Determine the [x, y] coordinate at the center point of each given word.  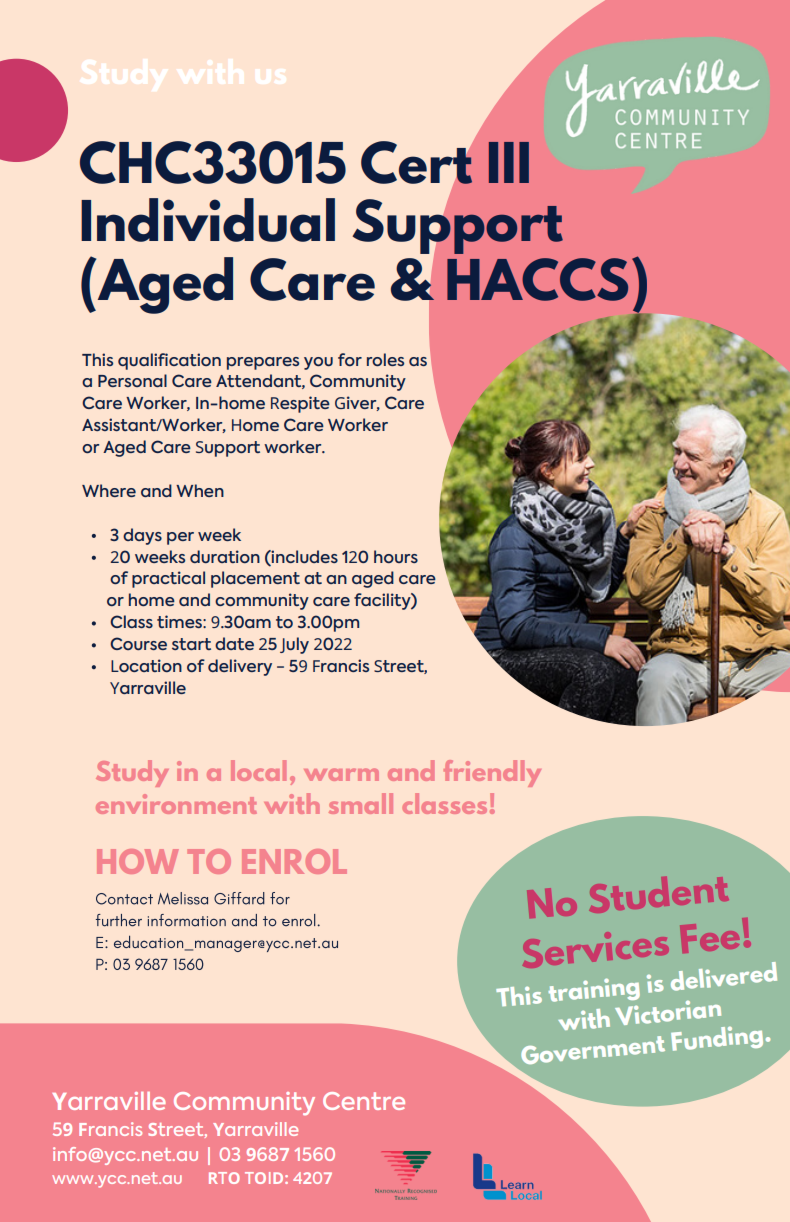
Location [146, 665]
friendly [492, 773]
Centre [364, 1101]
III [509, 162]
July [294, 645]
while [197, 1107]
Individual [208, 220]
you [318, 363]
